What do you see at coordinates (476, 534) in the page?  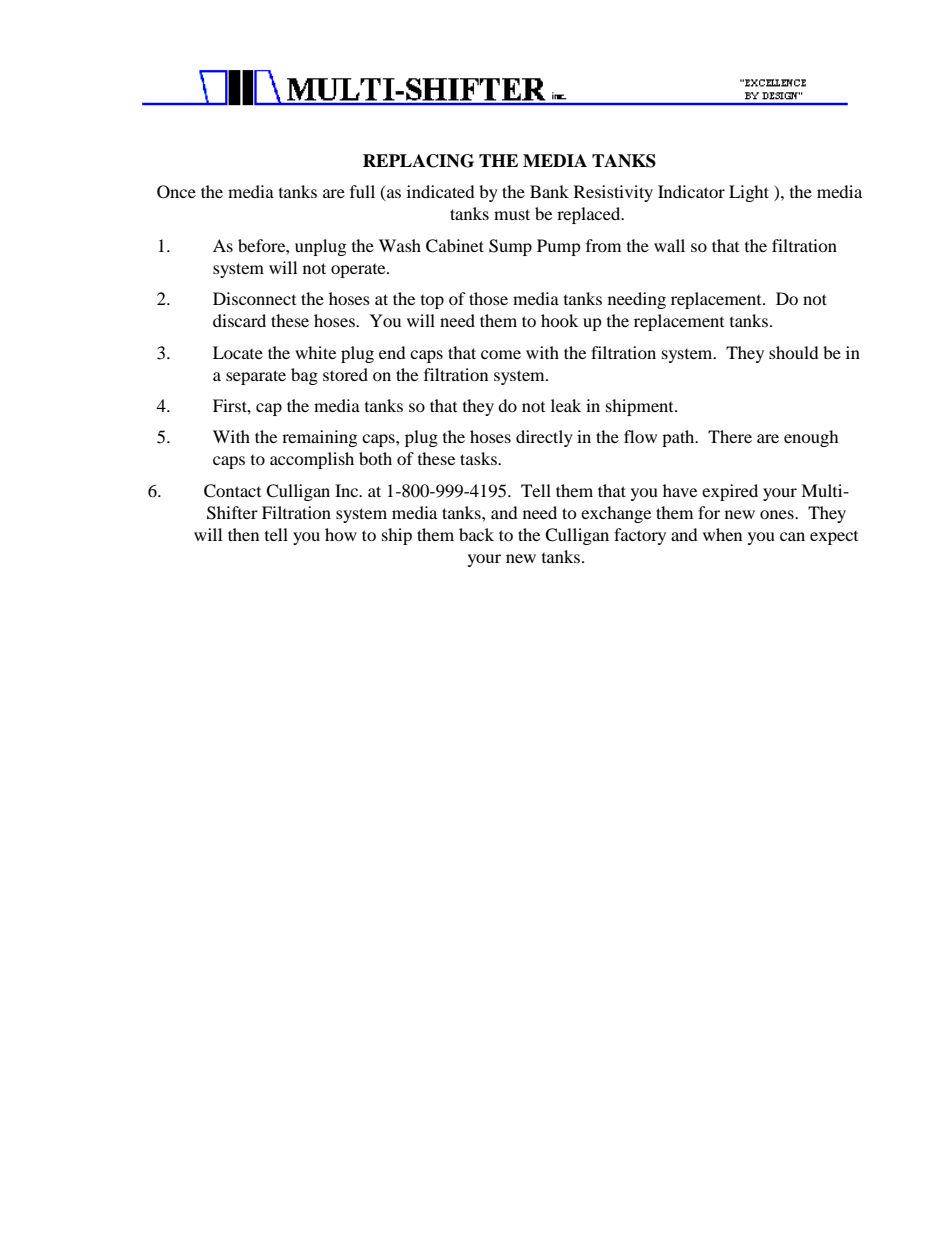 I see `back` at bounding box center [476, 534].
